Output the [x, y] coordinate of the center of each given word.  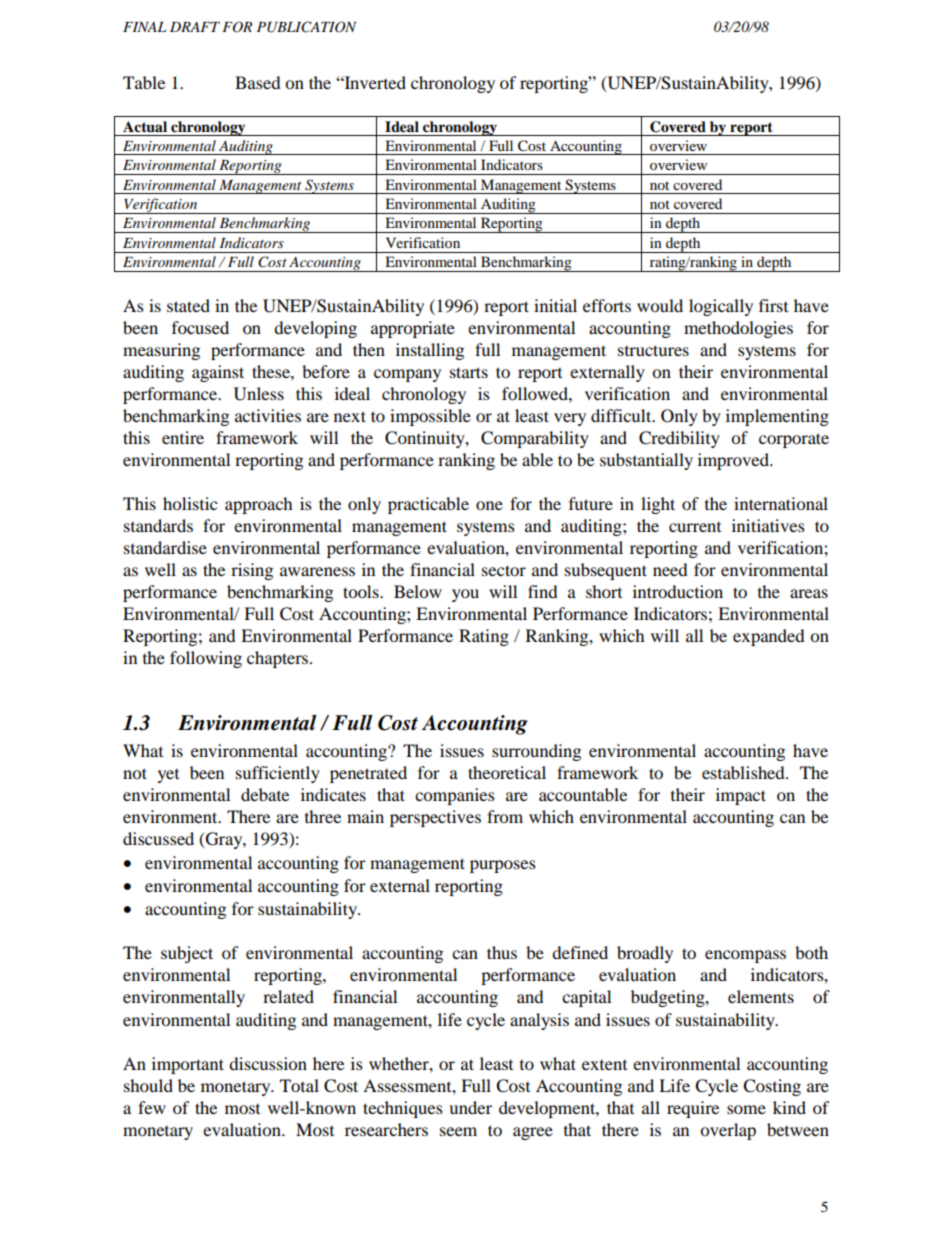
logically [721, 307]
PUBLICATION [306, 27]
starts [469, 372]
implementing [777, 417]
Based [258, 82]
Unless [259, 394]
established [744, 772]
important [188, 1065]
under [470, 1107]
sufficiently [278, 774]
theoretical [507, 772]
